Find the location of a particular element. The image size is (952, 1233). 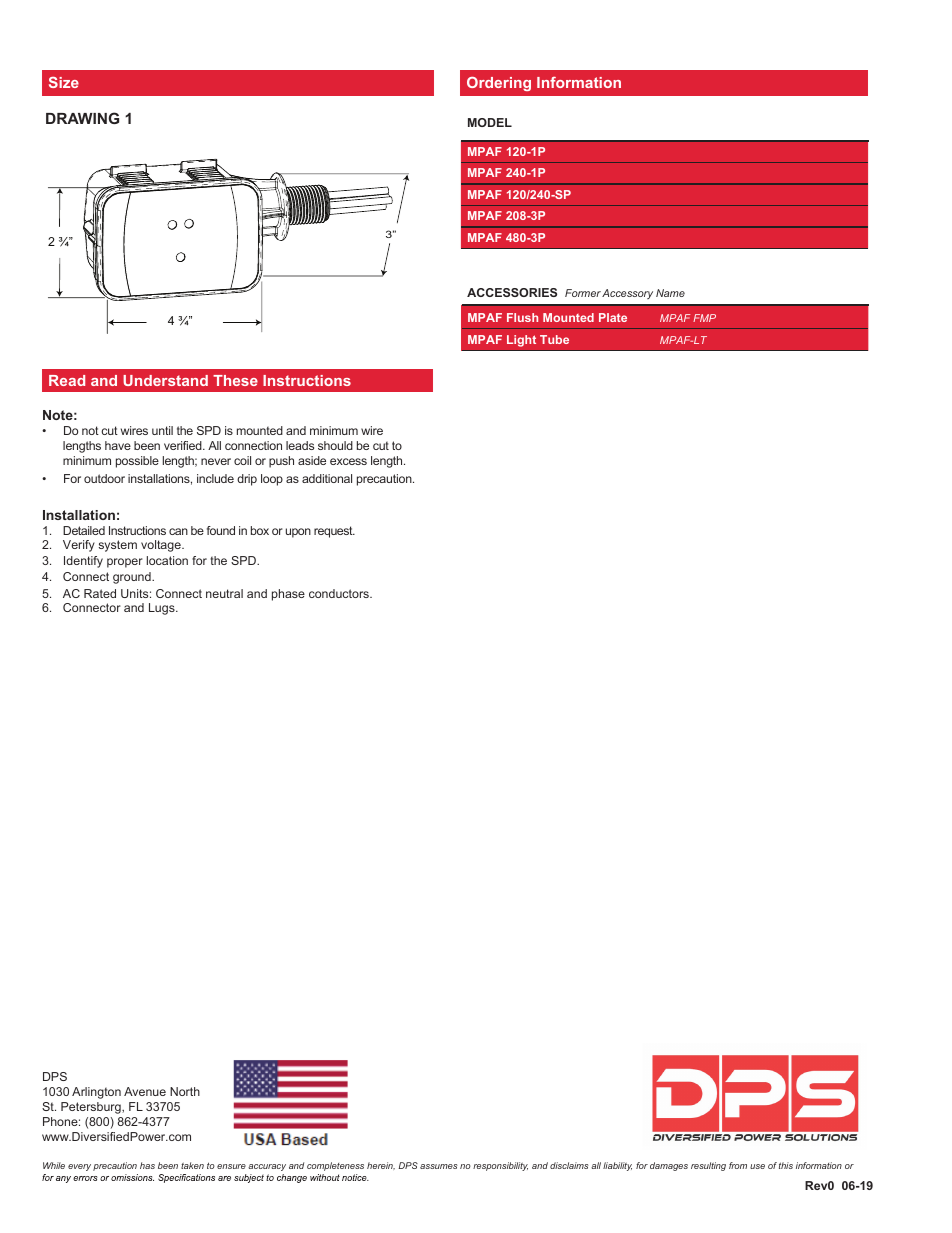

Avenue is located at coordinates (145, 1091).
